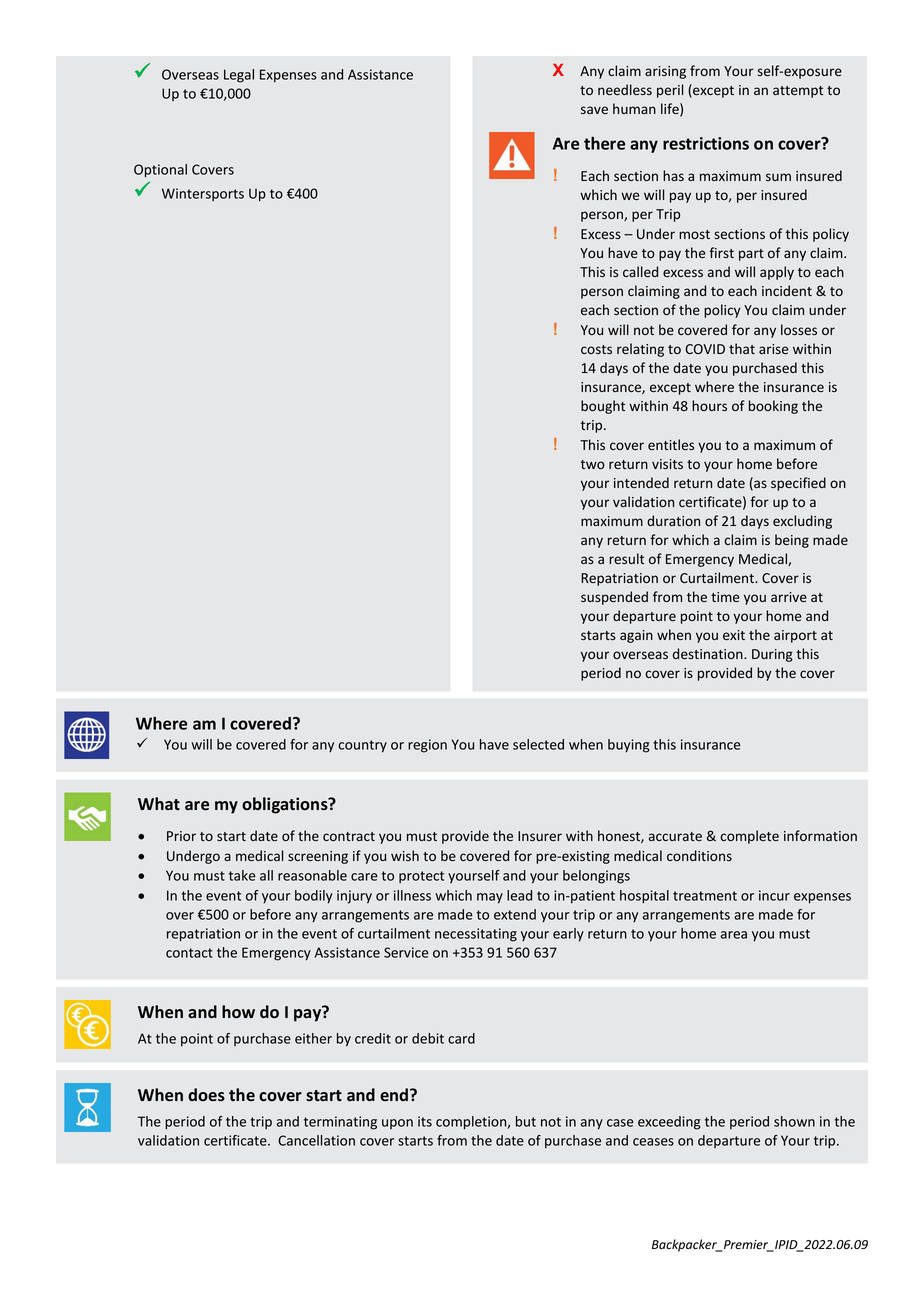 This screenshot has height=1308, width=924. Describe the element at coordinates (749, 837) in the screenshot. I see `complete` at that location.
